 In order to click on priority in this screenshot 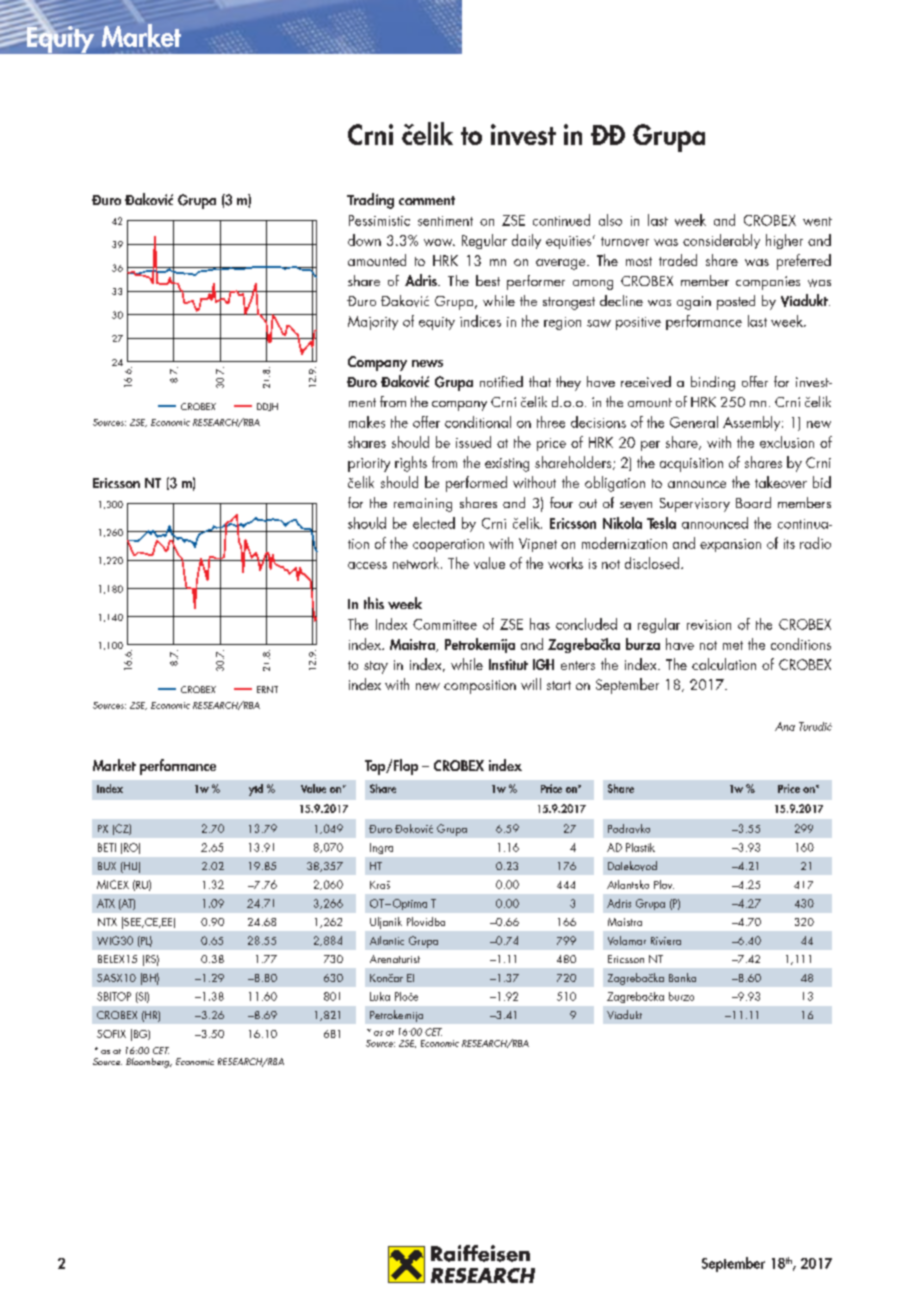, I will do `click(369, 465)`.
